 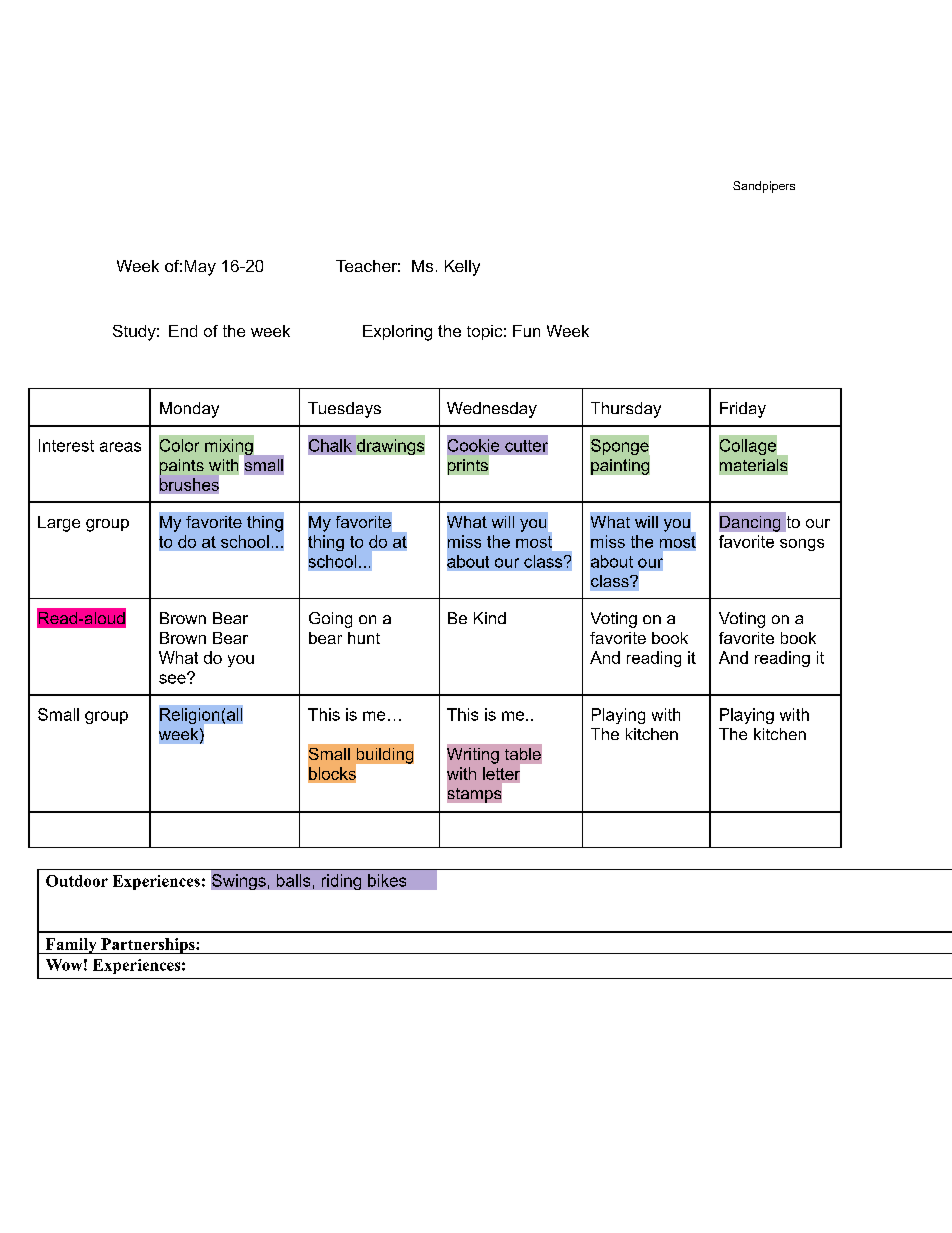 I want to click on Partnerships, so click(x=148, y=946).
